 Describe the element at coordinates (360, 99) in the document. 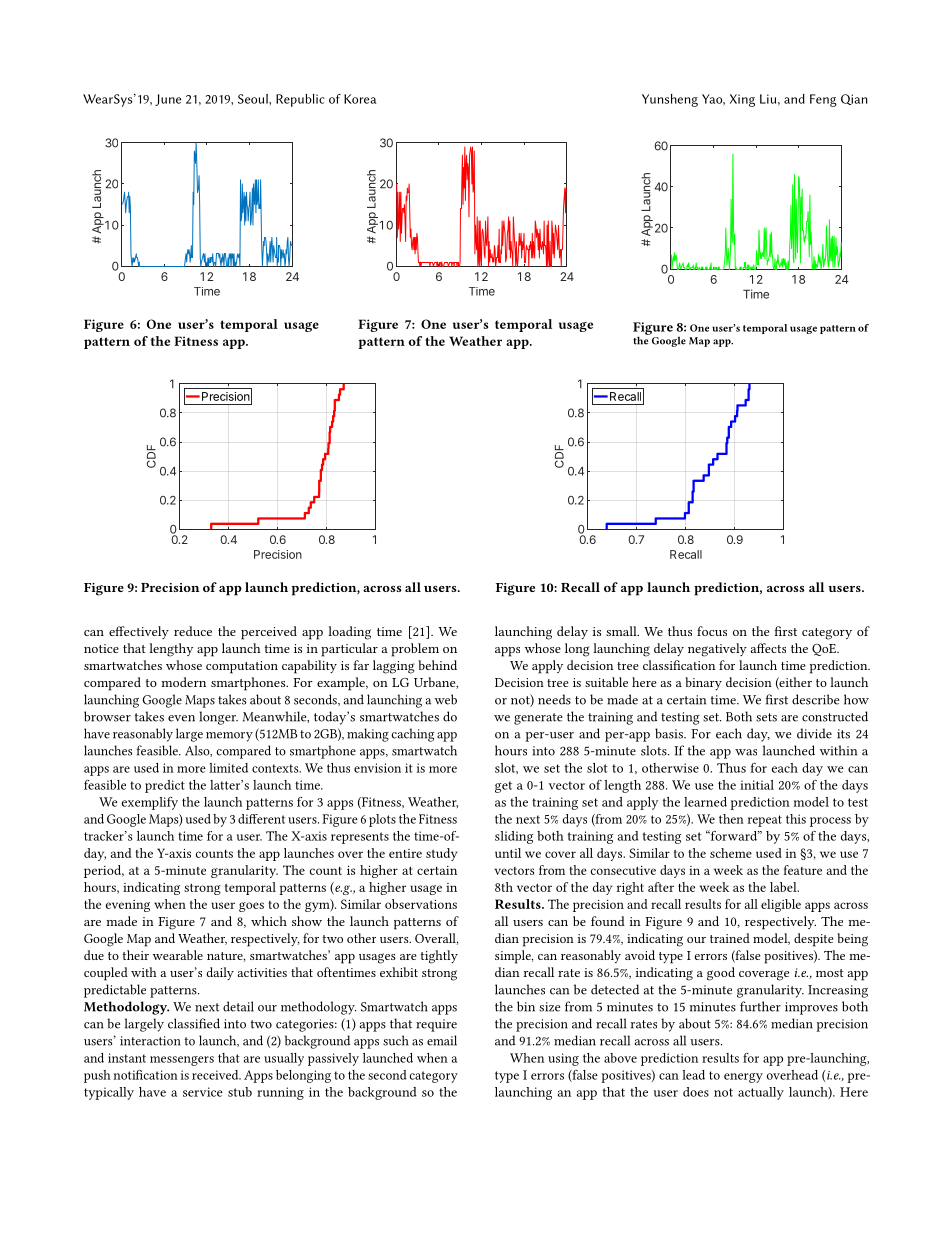

I see `Korea` at that location.
